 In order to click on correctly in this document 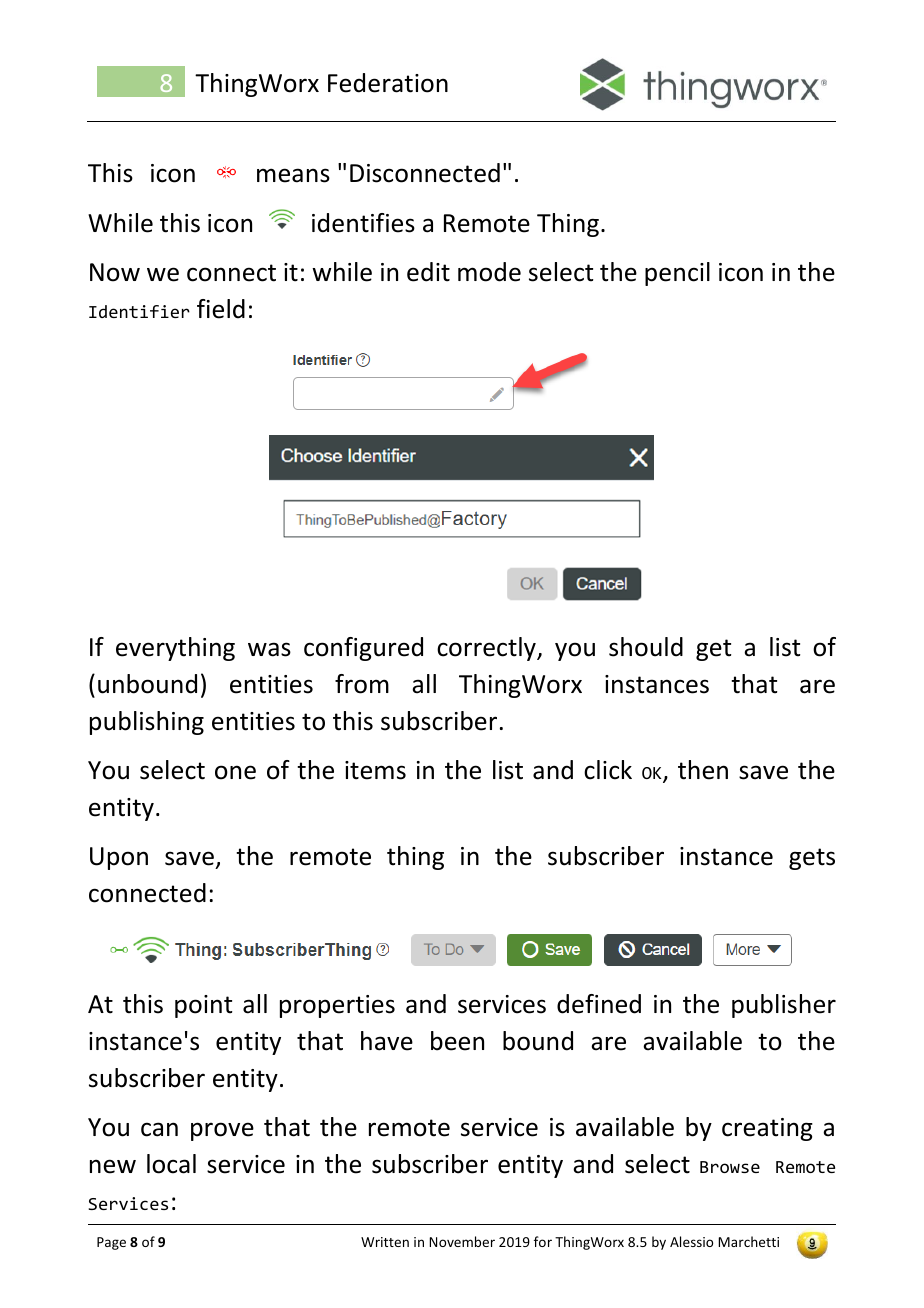, I will do `click(487, 649)`.
